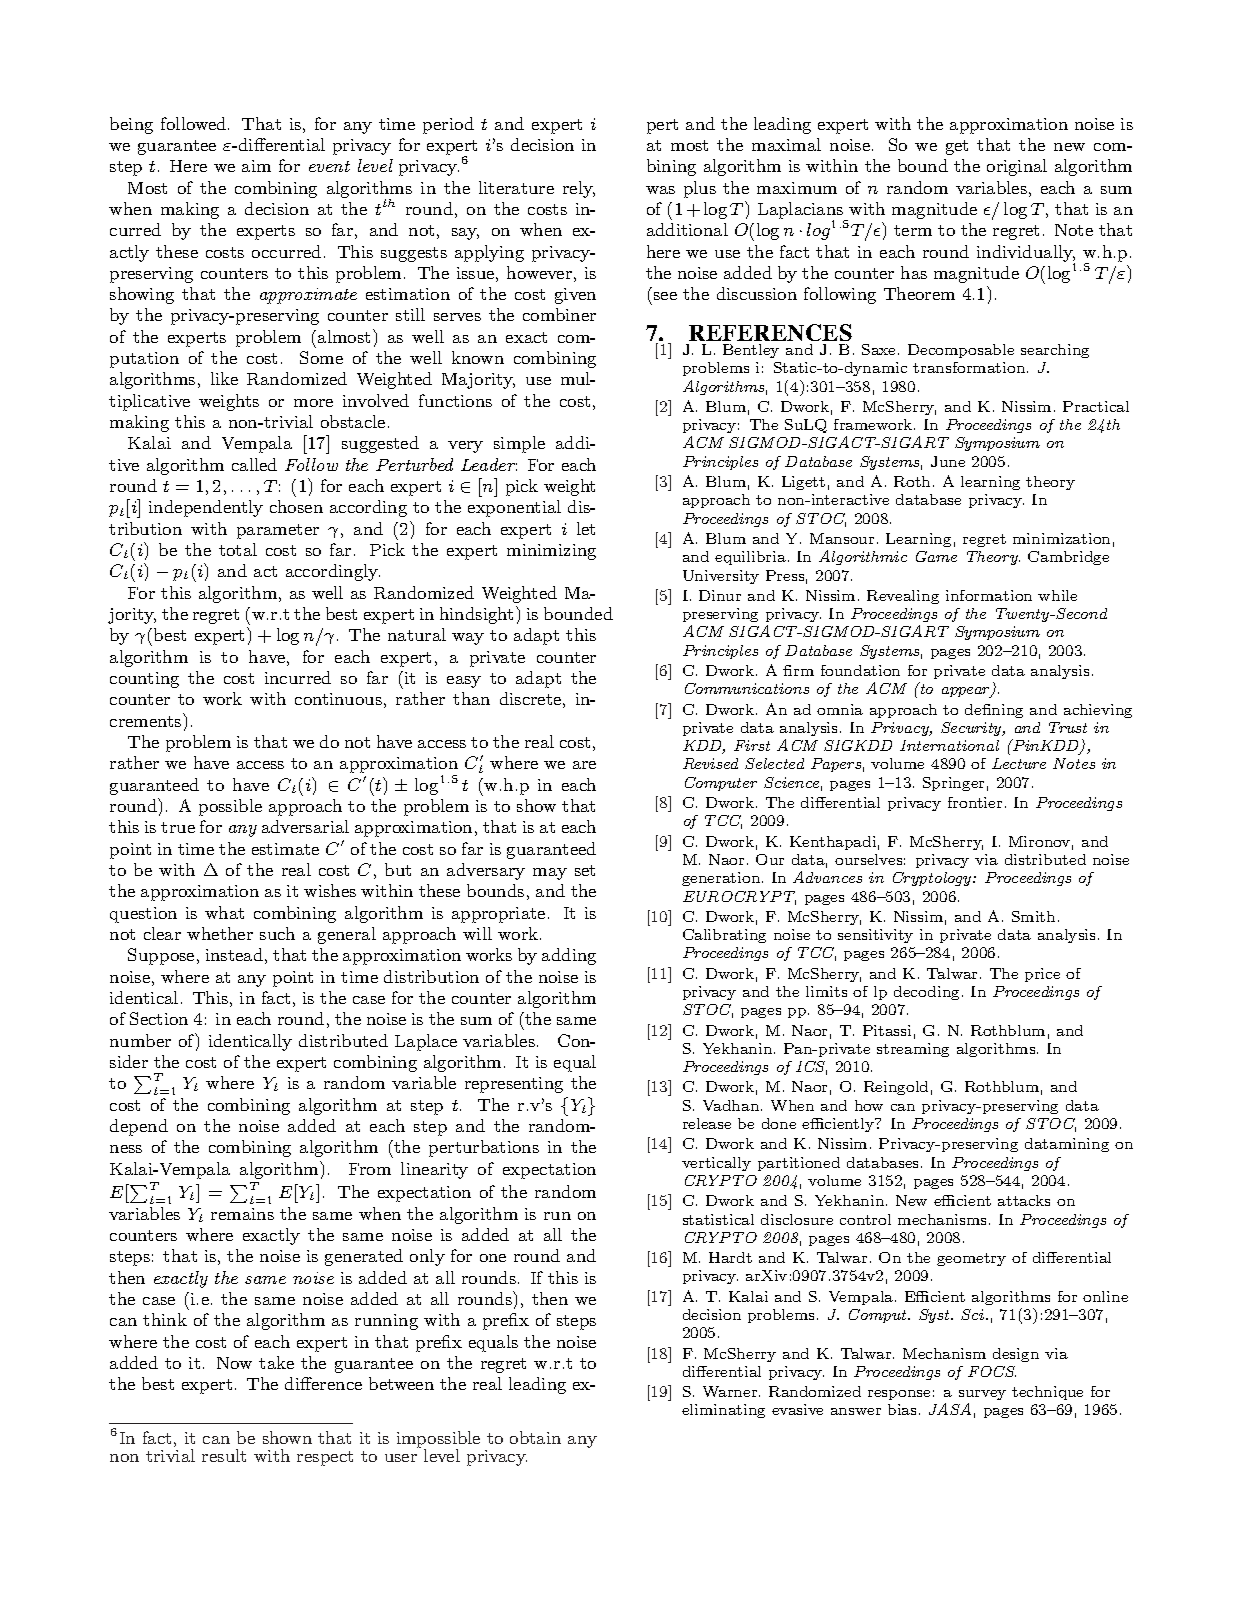  What do you see at coordinates (140, 1040) in the screenshot?
I see `number` at bounding box center [140, 1040].
